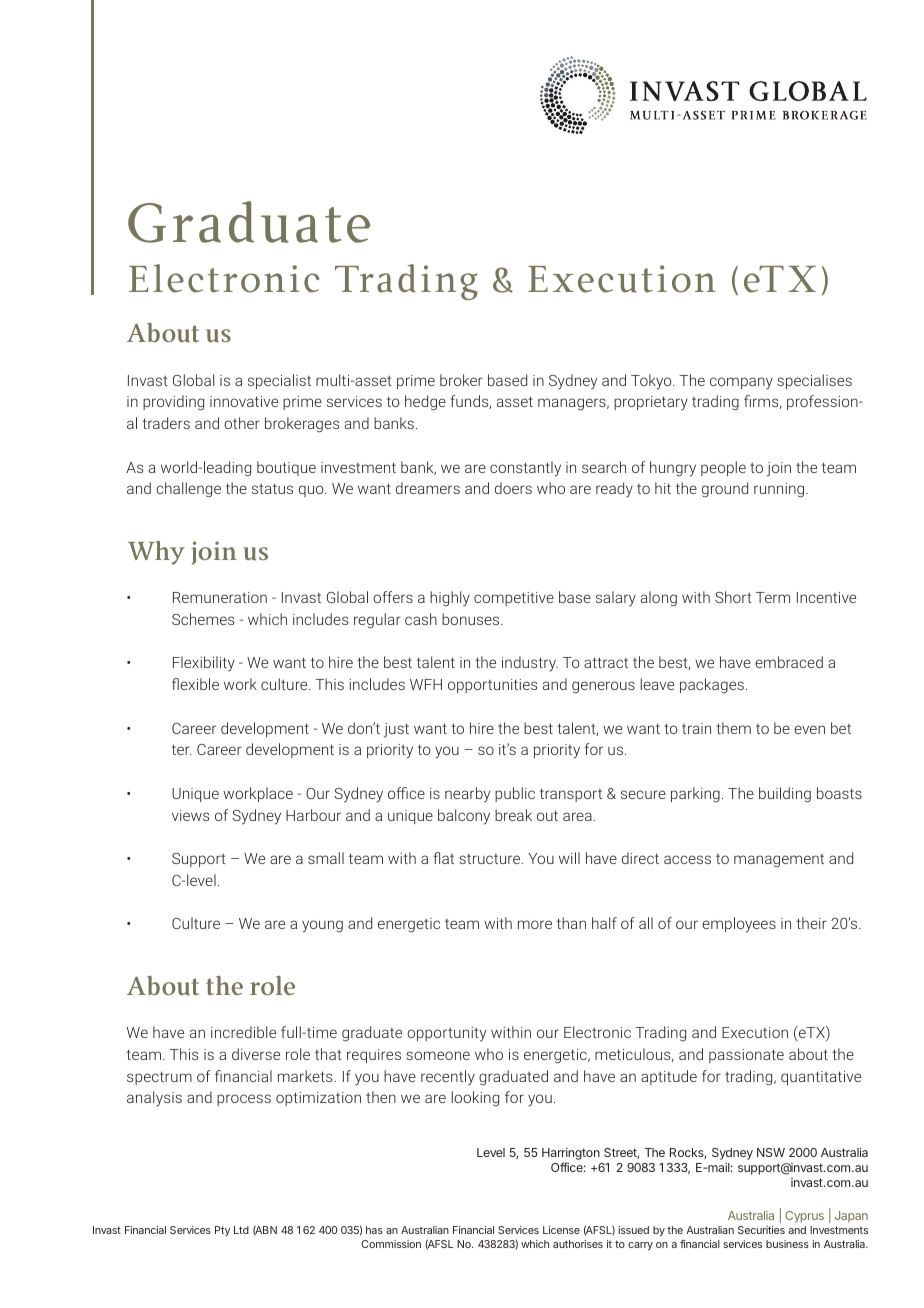  Describe the element at coordinates (785, 795) in the screenshot. I see `building` at that location.
